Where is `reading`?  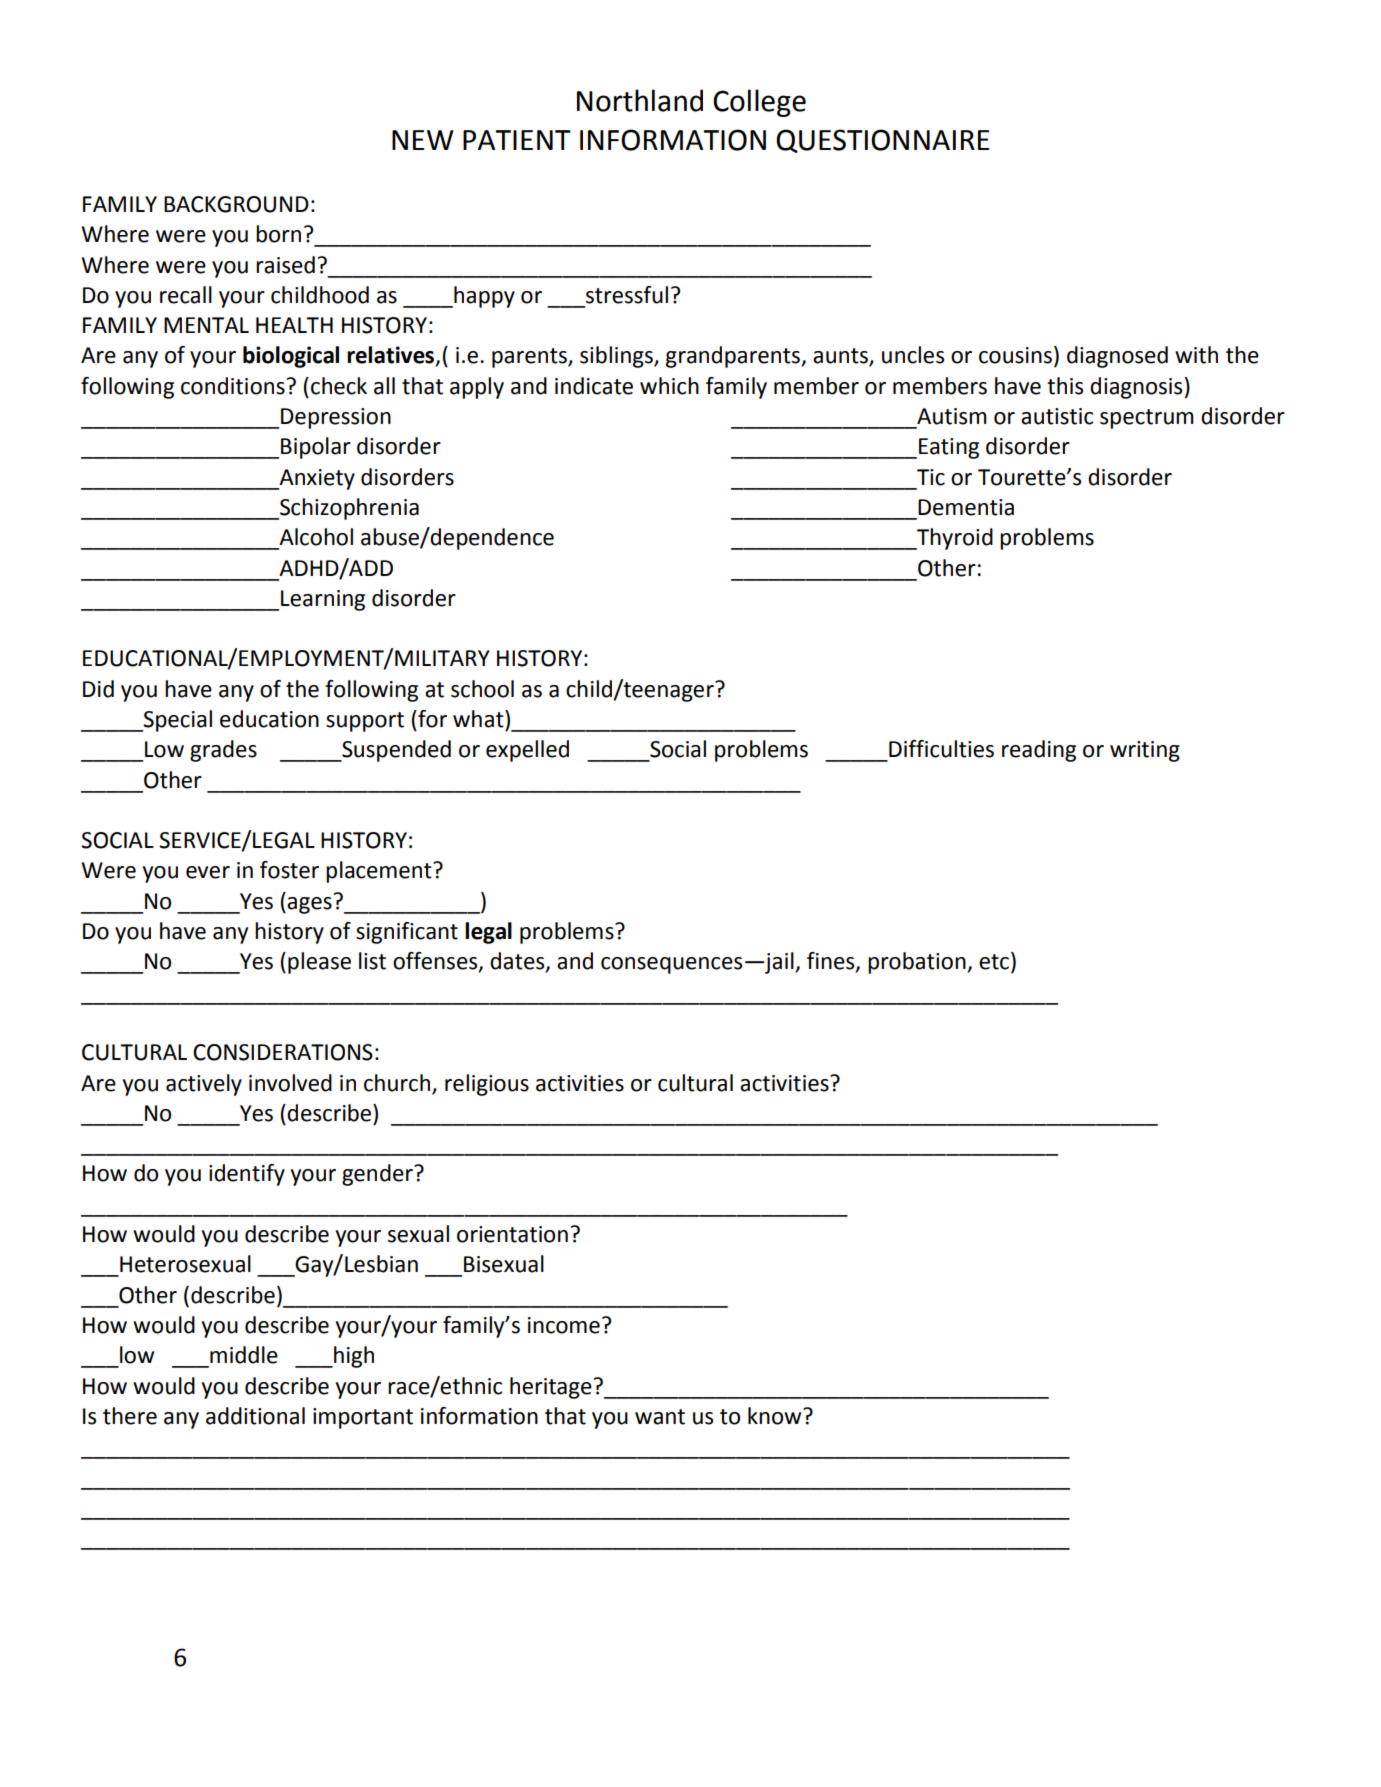
reading is located at coordinates (1039, 751).
